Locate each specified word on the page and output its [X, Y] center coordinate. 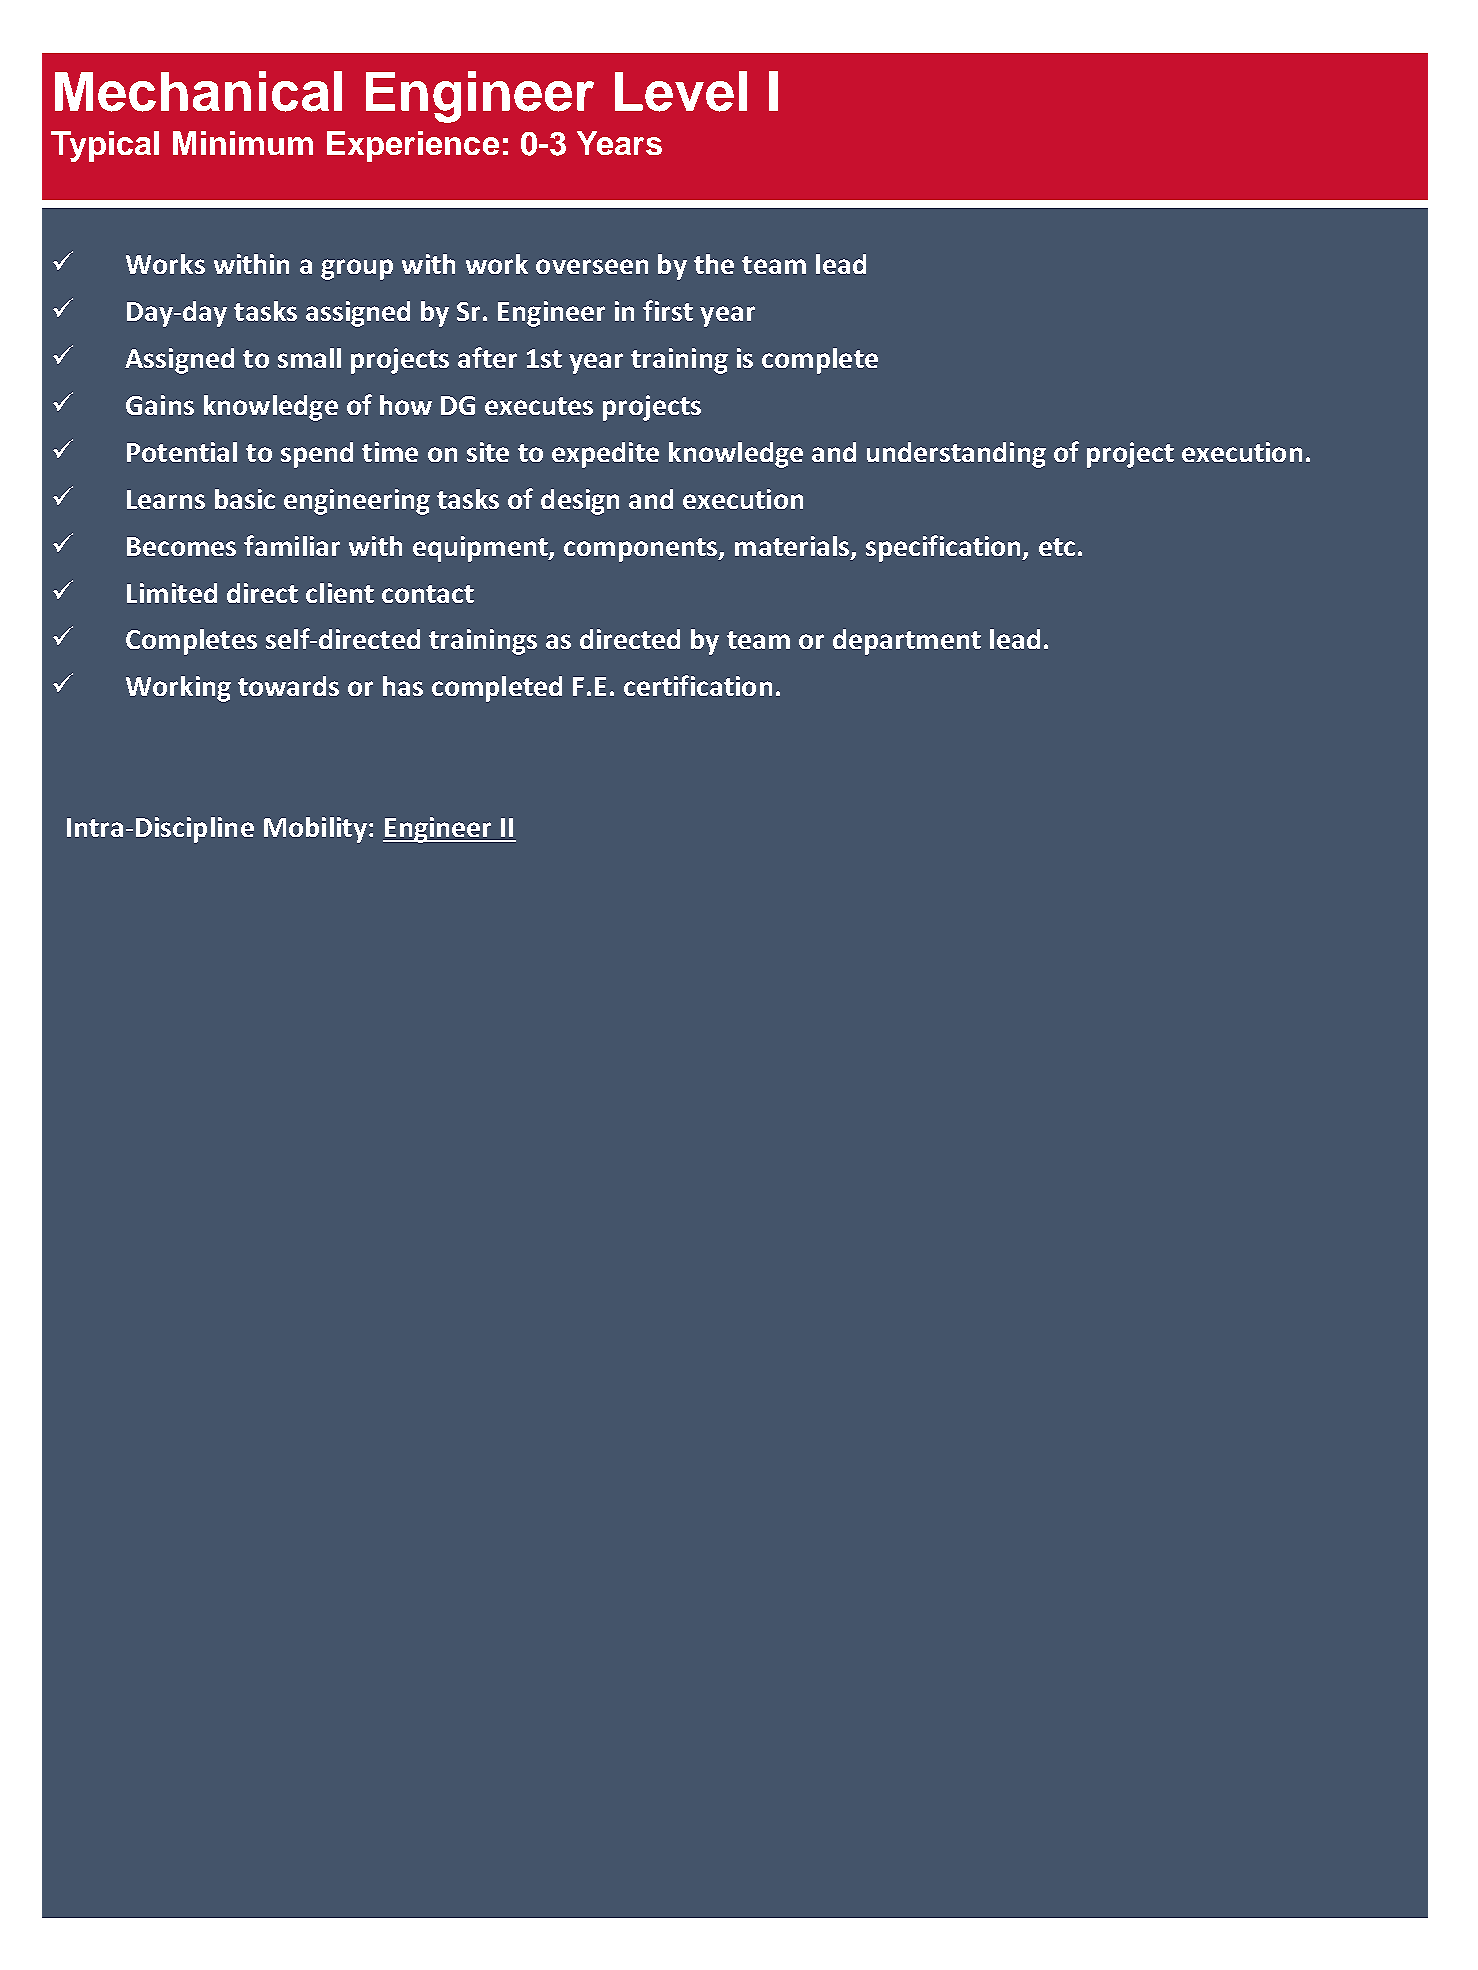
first [668, 310]
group [357, 269]
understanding [956, 455]
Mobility [315, 830]
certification [698, 685]
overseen [592, 266]
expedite [605, 455]
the [714, 264]
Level [681, 91]
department [907, 642]
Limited [172, 593]
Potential [182, 452]
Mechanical [198, 91]
